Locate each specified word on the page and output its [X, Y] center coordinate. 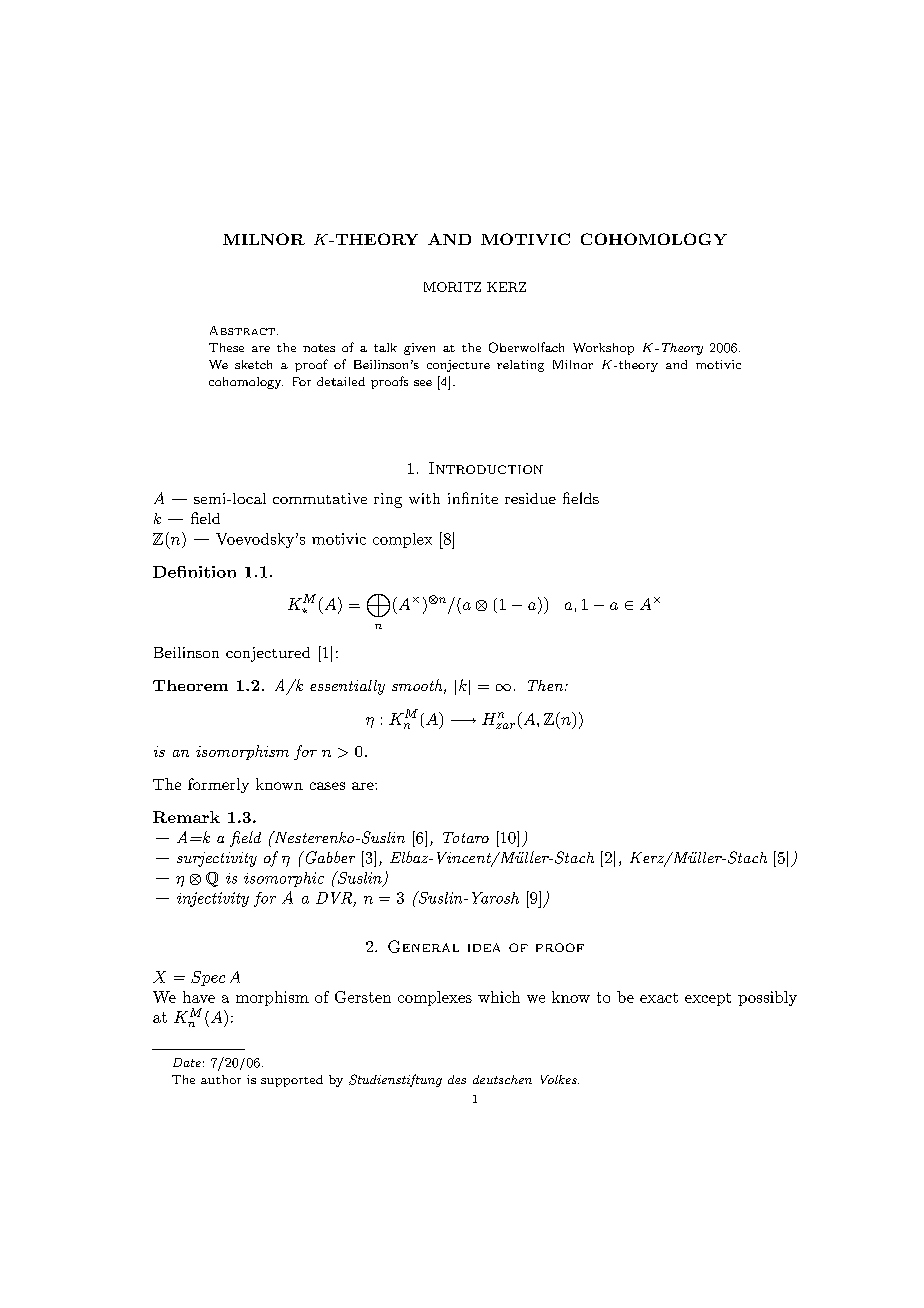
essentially [347, 687]
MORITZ [452, 287]
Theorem [190, 685]
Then [547, 685]
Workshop [603, 349]
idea [484, 947]
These [226, 347]
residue [530, 498]
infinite [473, 498]
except [708, 999]
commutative [320, 498]
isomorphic [284, 879]
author [221, 1079]
